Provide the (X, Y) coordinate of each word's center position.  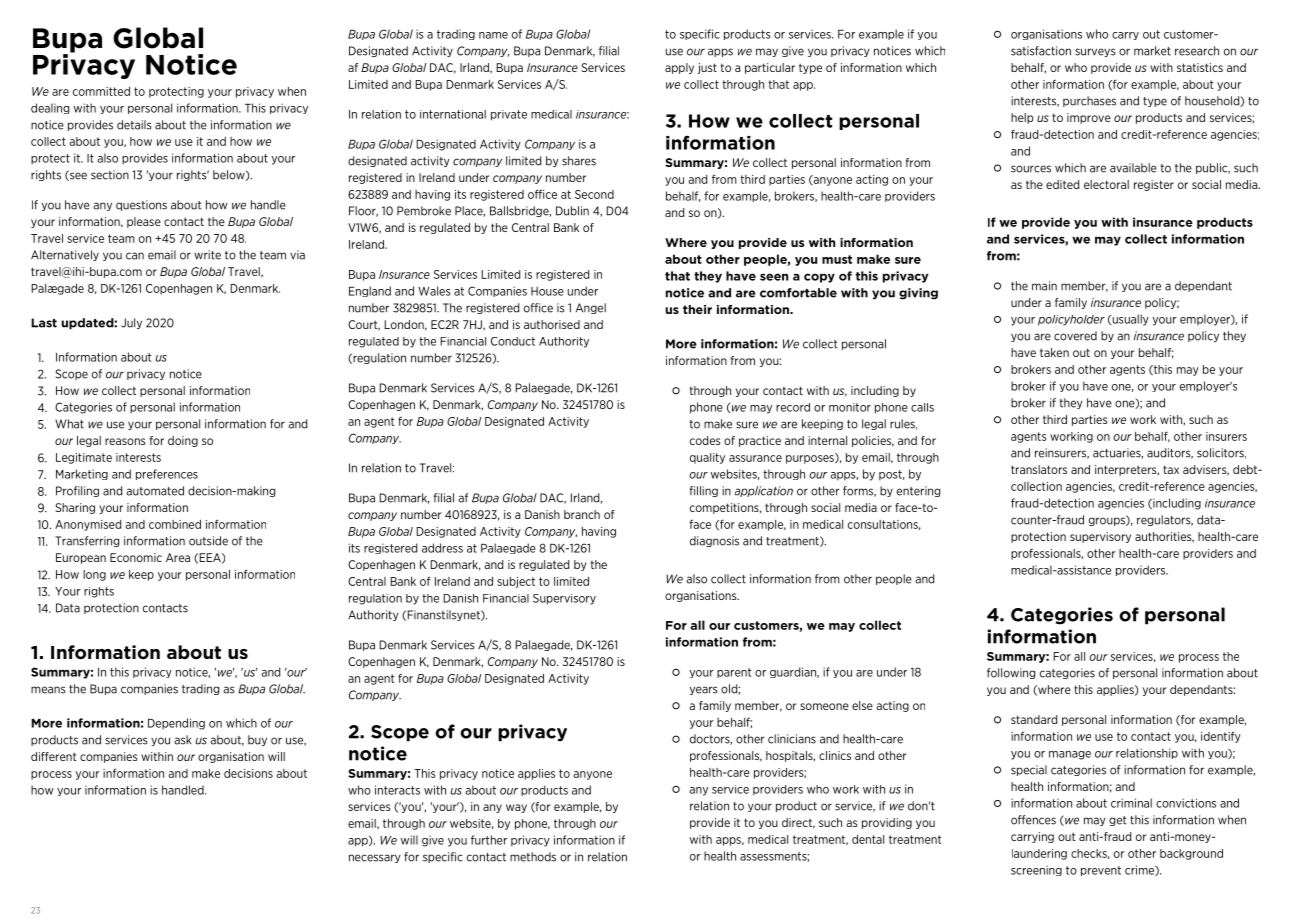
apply (679, 68)
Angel (591, 308)
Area (178, 557)
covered (1075, 336)
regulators (1165, 520)
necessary (375, 858)
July (131, 323)
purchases (1089, 101)
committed (101, 91)
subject (516, 582)
